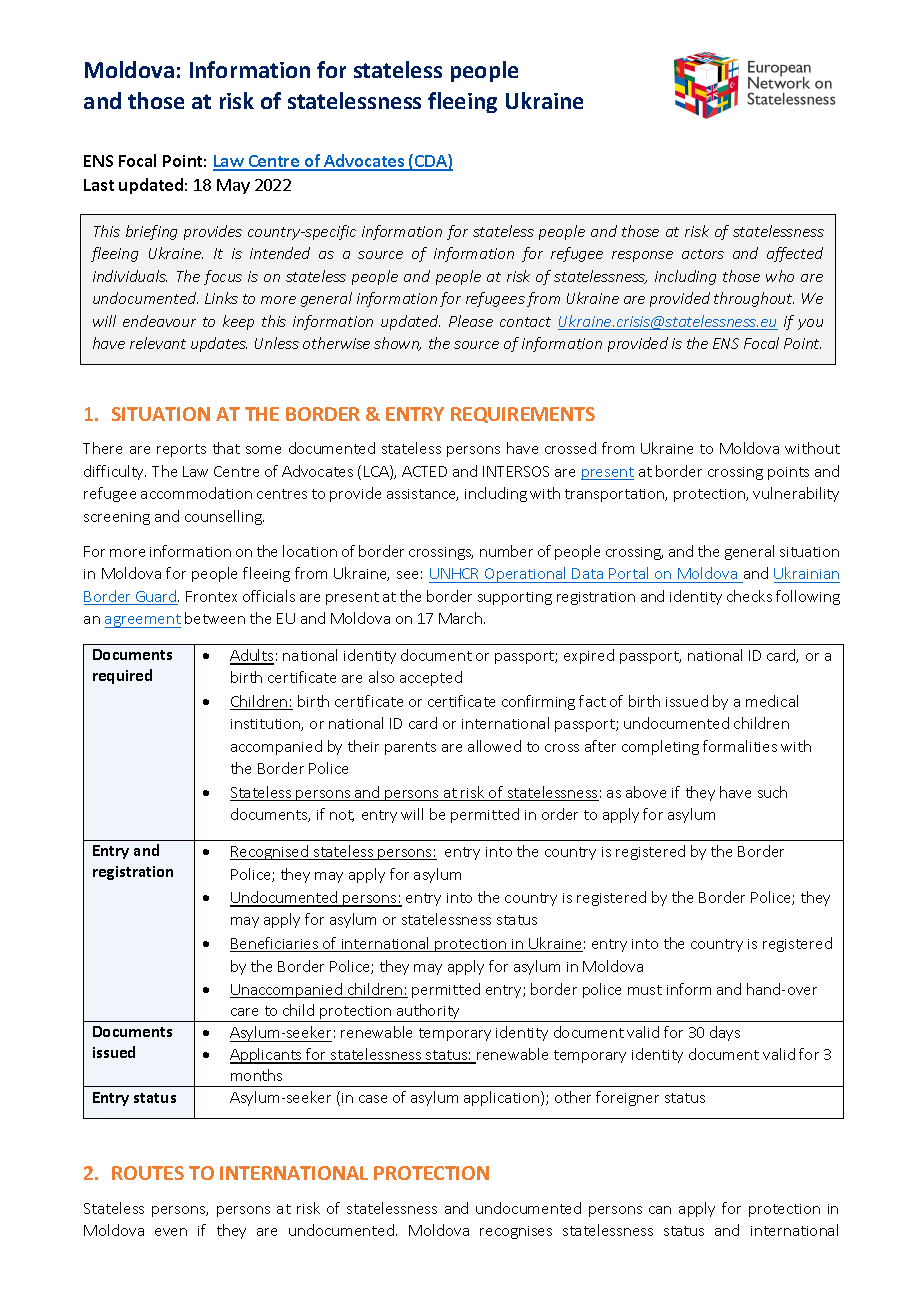 The height and width of the screenshot is (1308, 924). Describe the element at coordinates (122, 676) in the screenshot. I see `required` at that location.
